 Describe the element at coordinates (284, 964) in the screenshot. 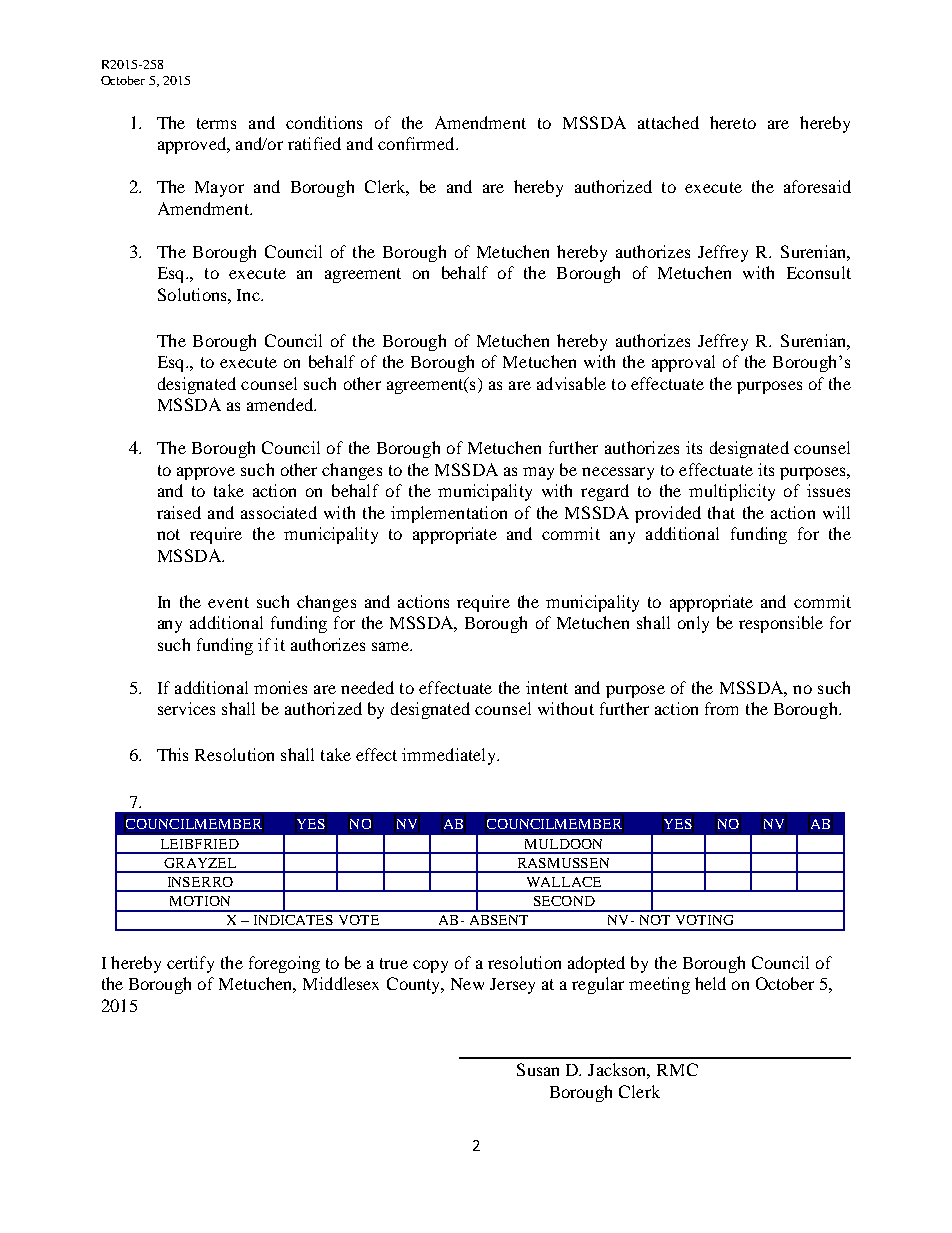

I see `foregoing` at that location.
